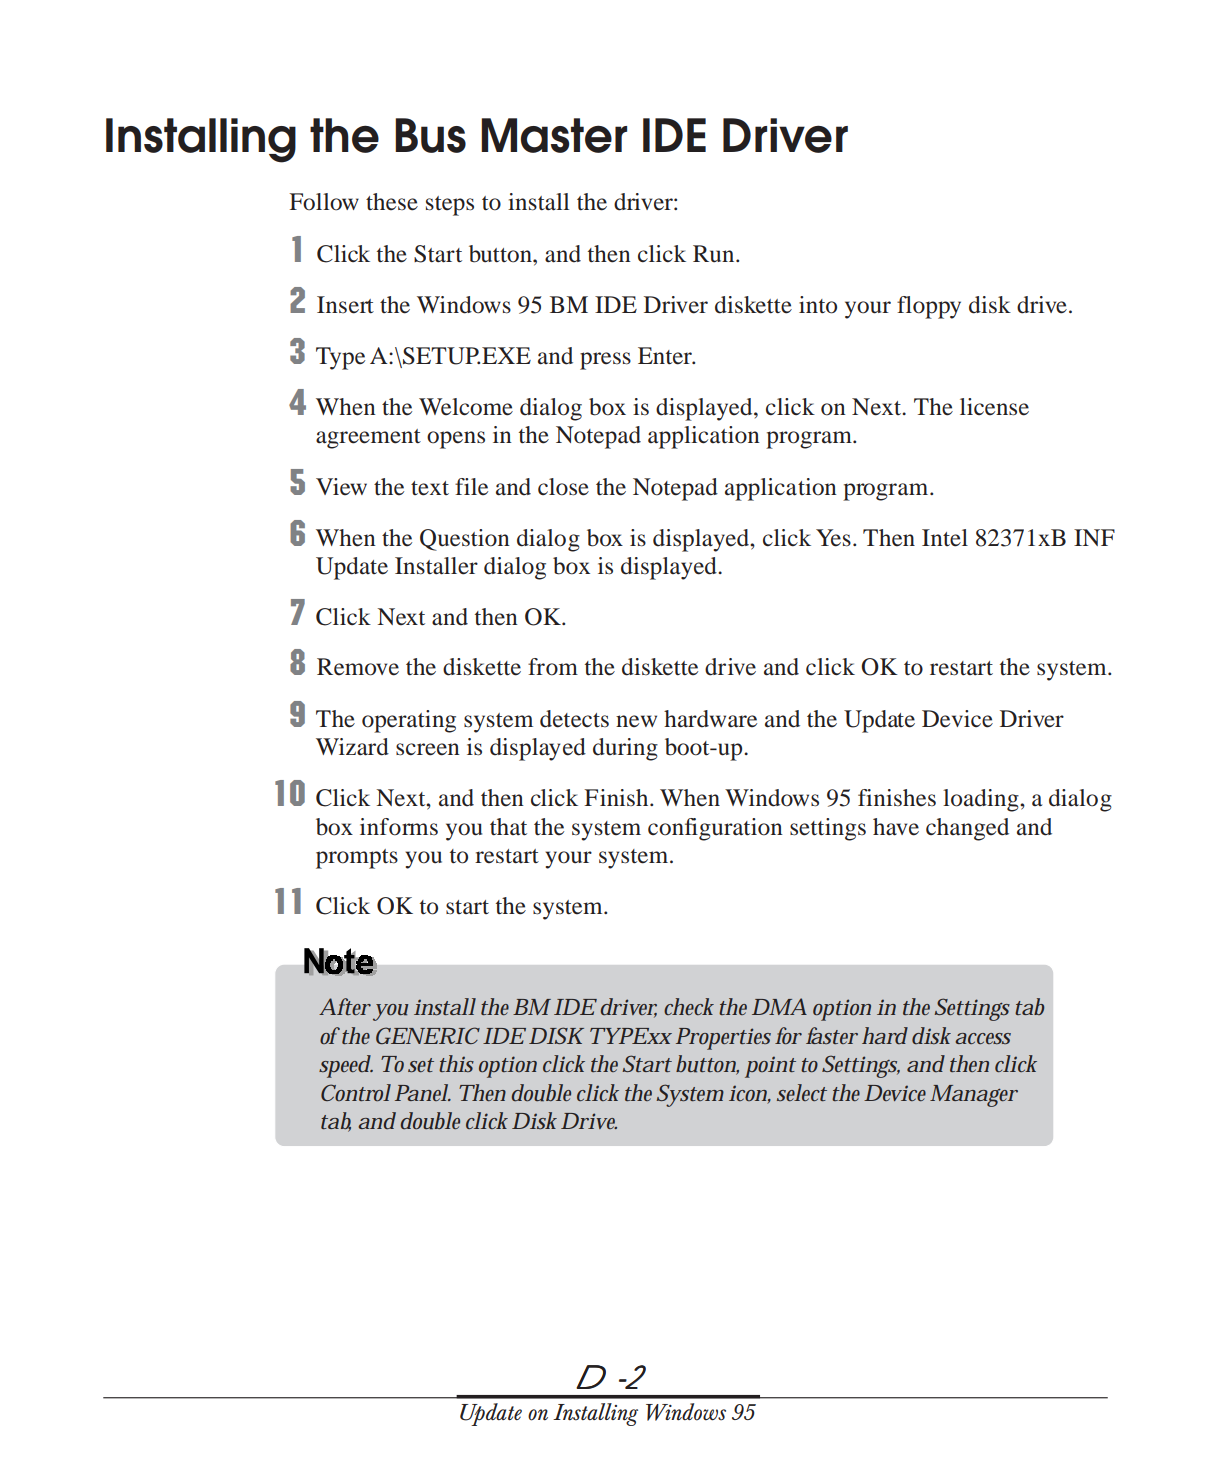 Image resolution: width=1209 pixels, height=1480 pixels. Describe the element at coordinates (399, 827) in the screenshot. I see `informs` at that location.
